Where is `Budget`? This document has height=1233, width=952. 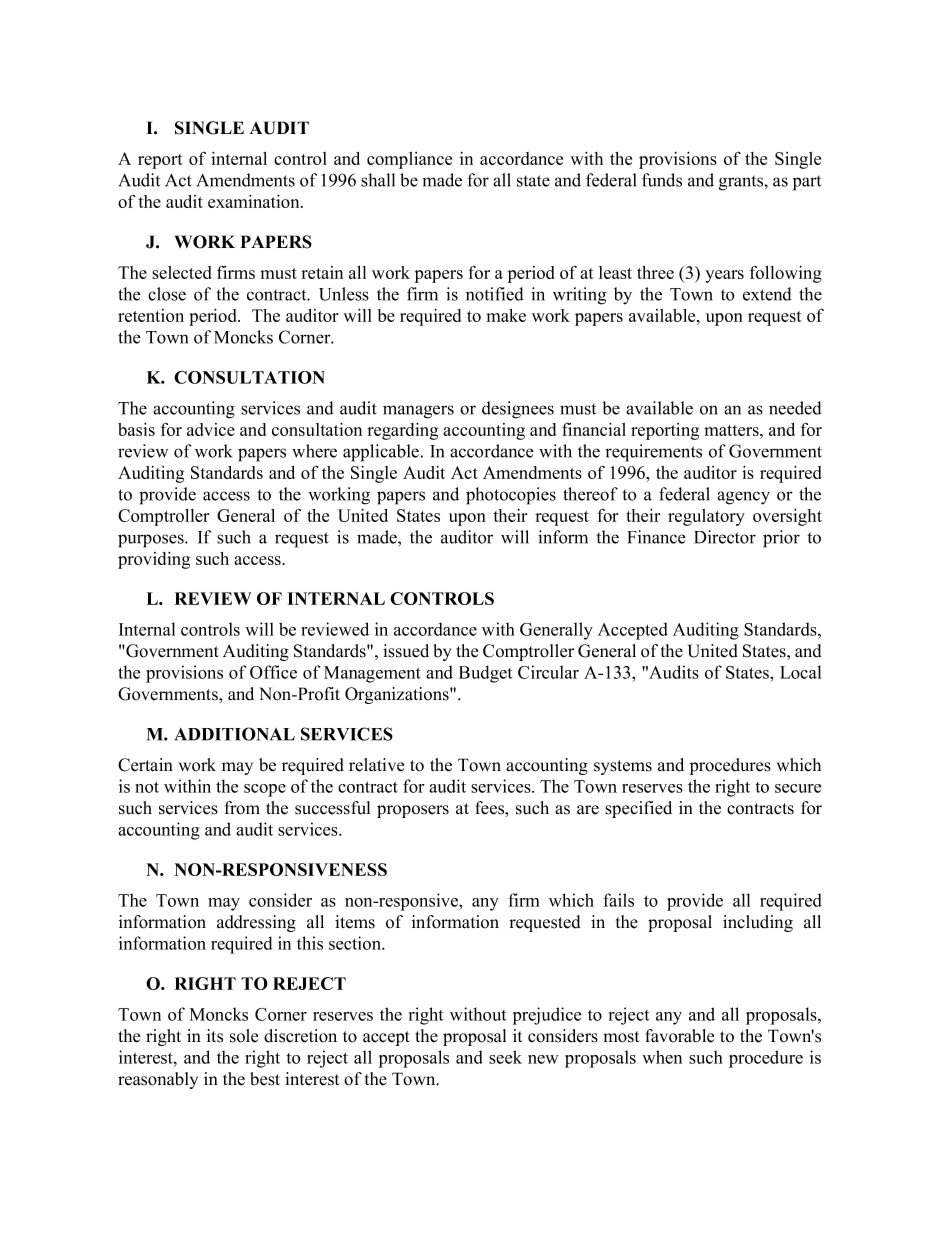
Budget is located at coordinates (485, 674).
